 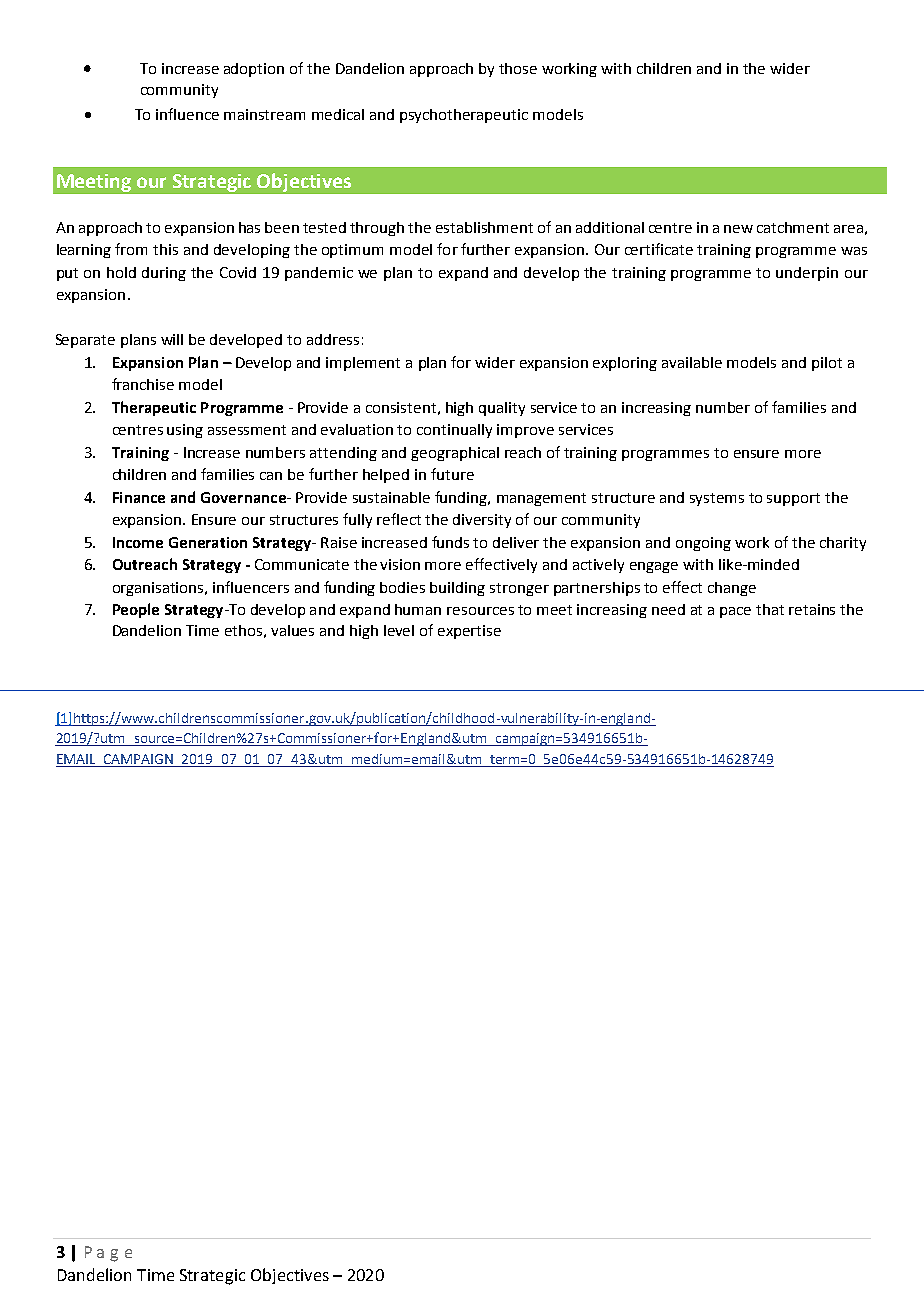 I want to click on human, so click(x=418, y=609).
